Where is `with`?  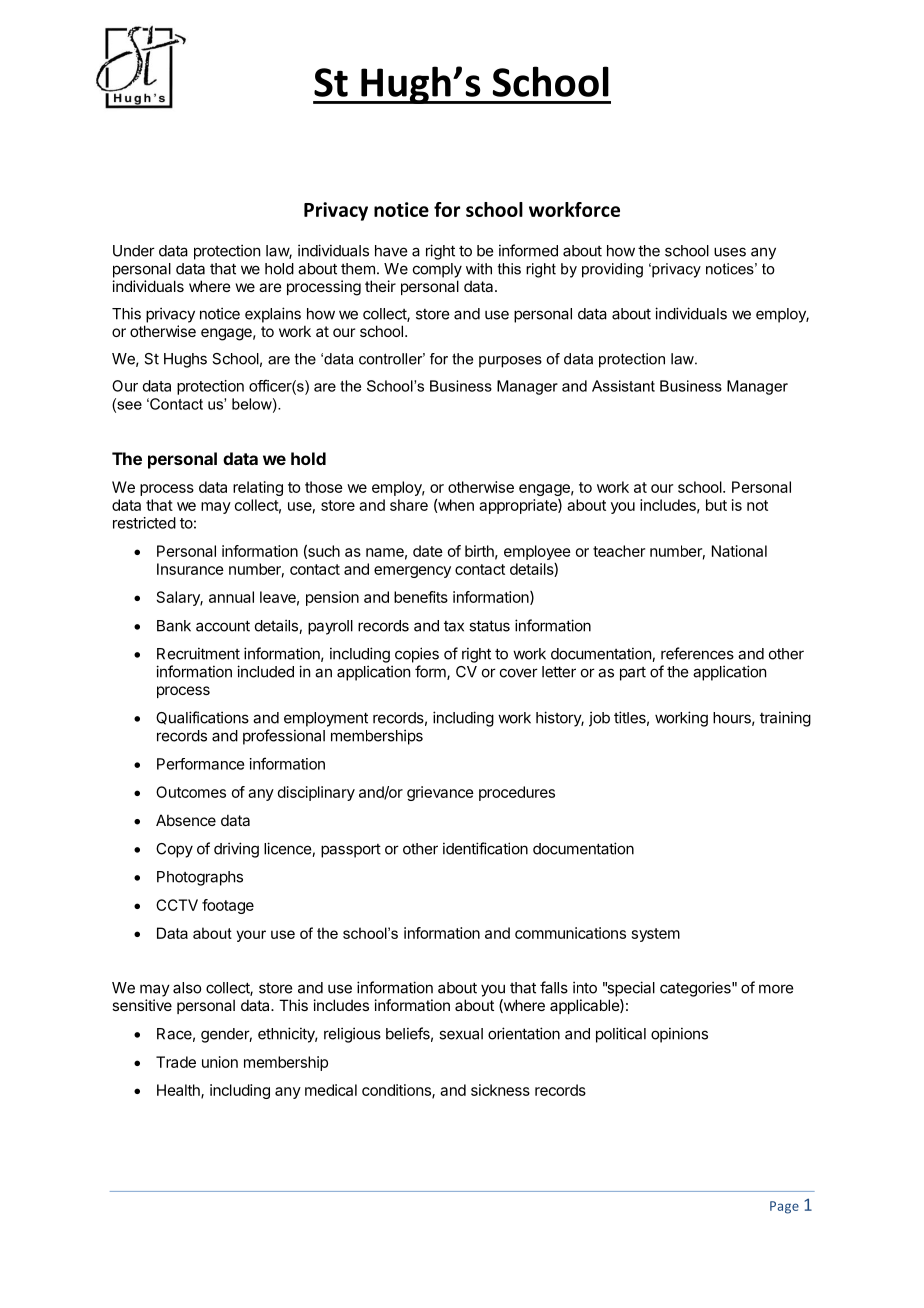
with is located at coordinates (479, 269).
